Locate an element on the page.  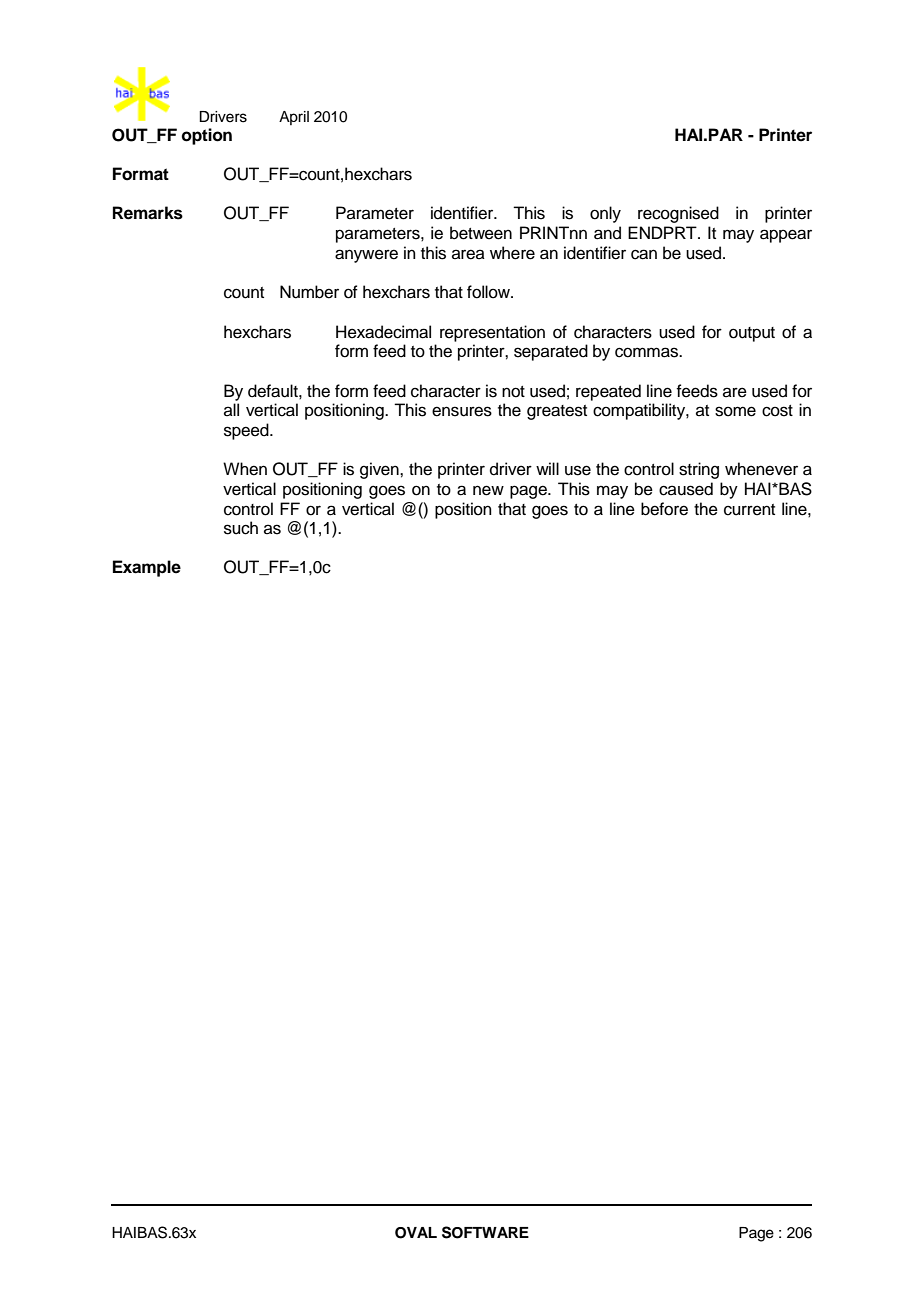
option is located at coordinates (207, 136).
